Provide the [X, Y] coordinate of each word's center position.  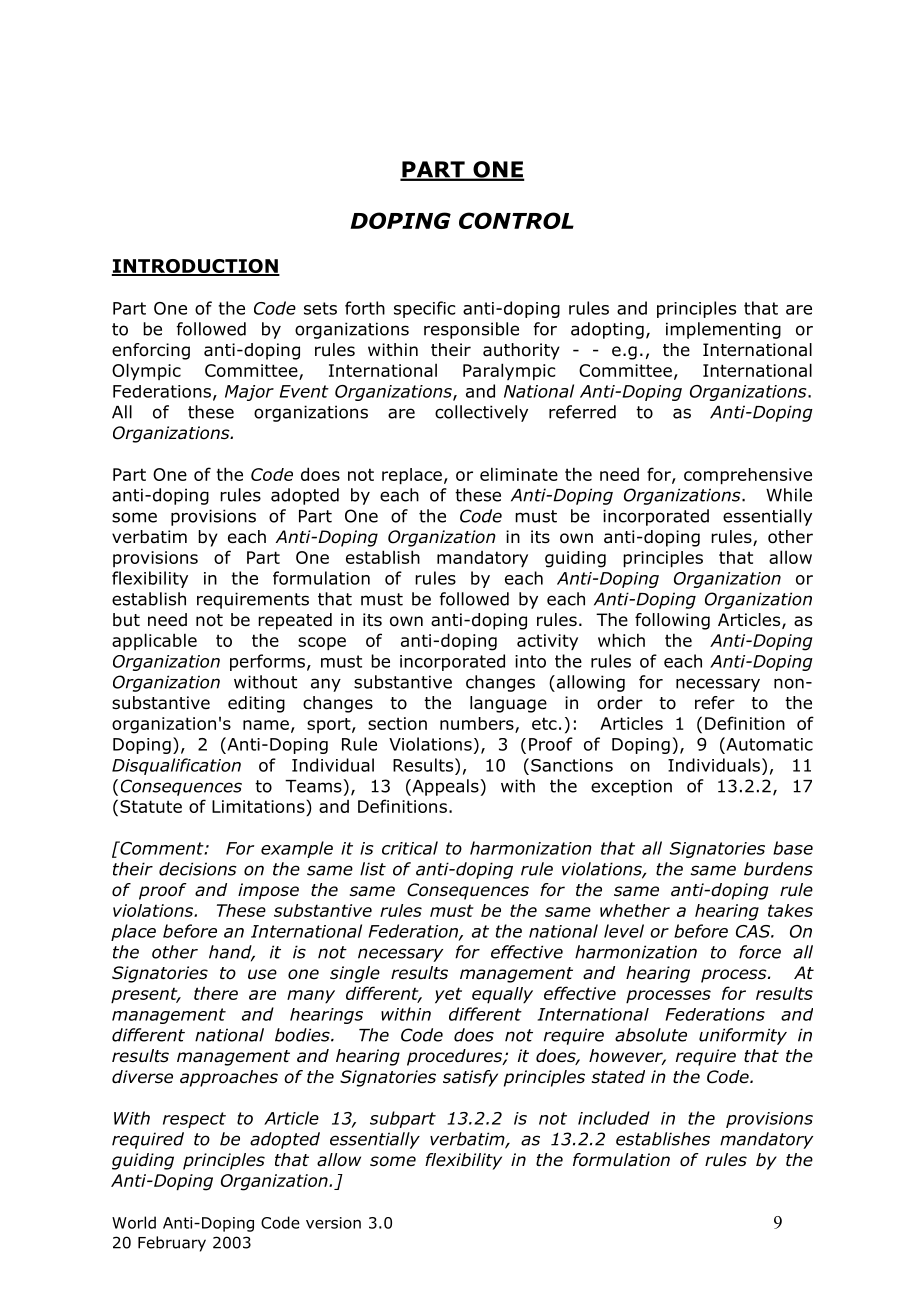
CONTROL [516, 220]
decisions [198, 869]
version [333, 1223]
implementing [723, 330]
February [172, 1244]
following [672, 621]
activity [547, 642]
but [126, 620]
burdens [778, 869]
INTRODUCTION [196, 267]
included [614, 1118]
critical [410, 848]
